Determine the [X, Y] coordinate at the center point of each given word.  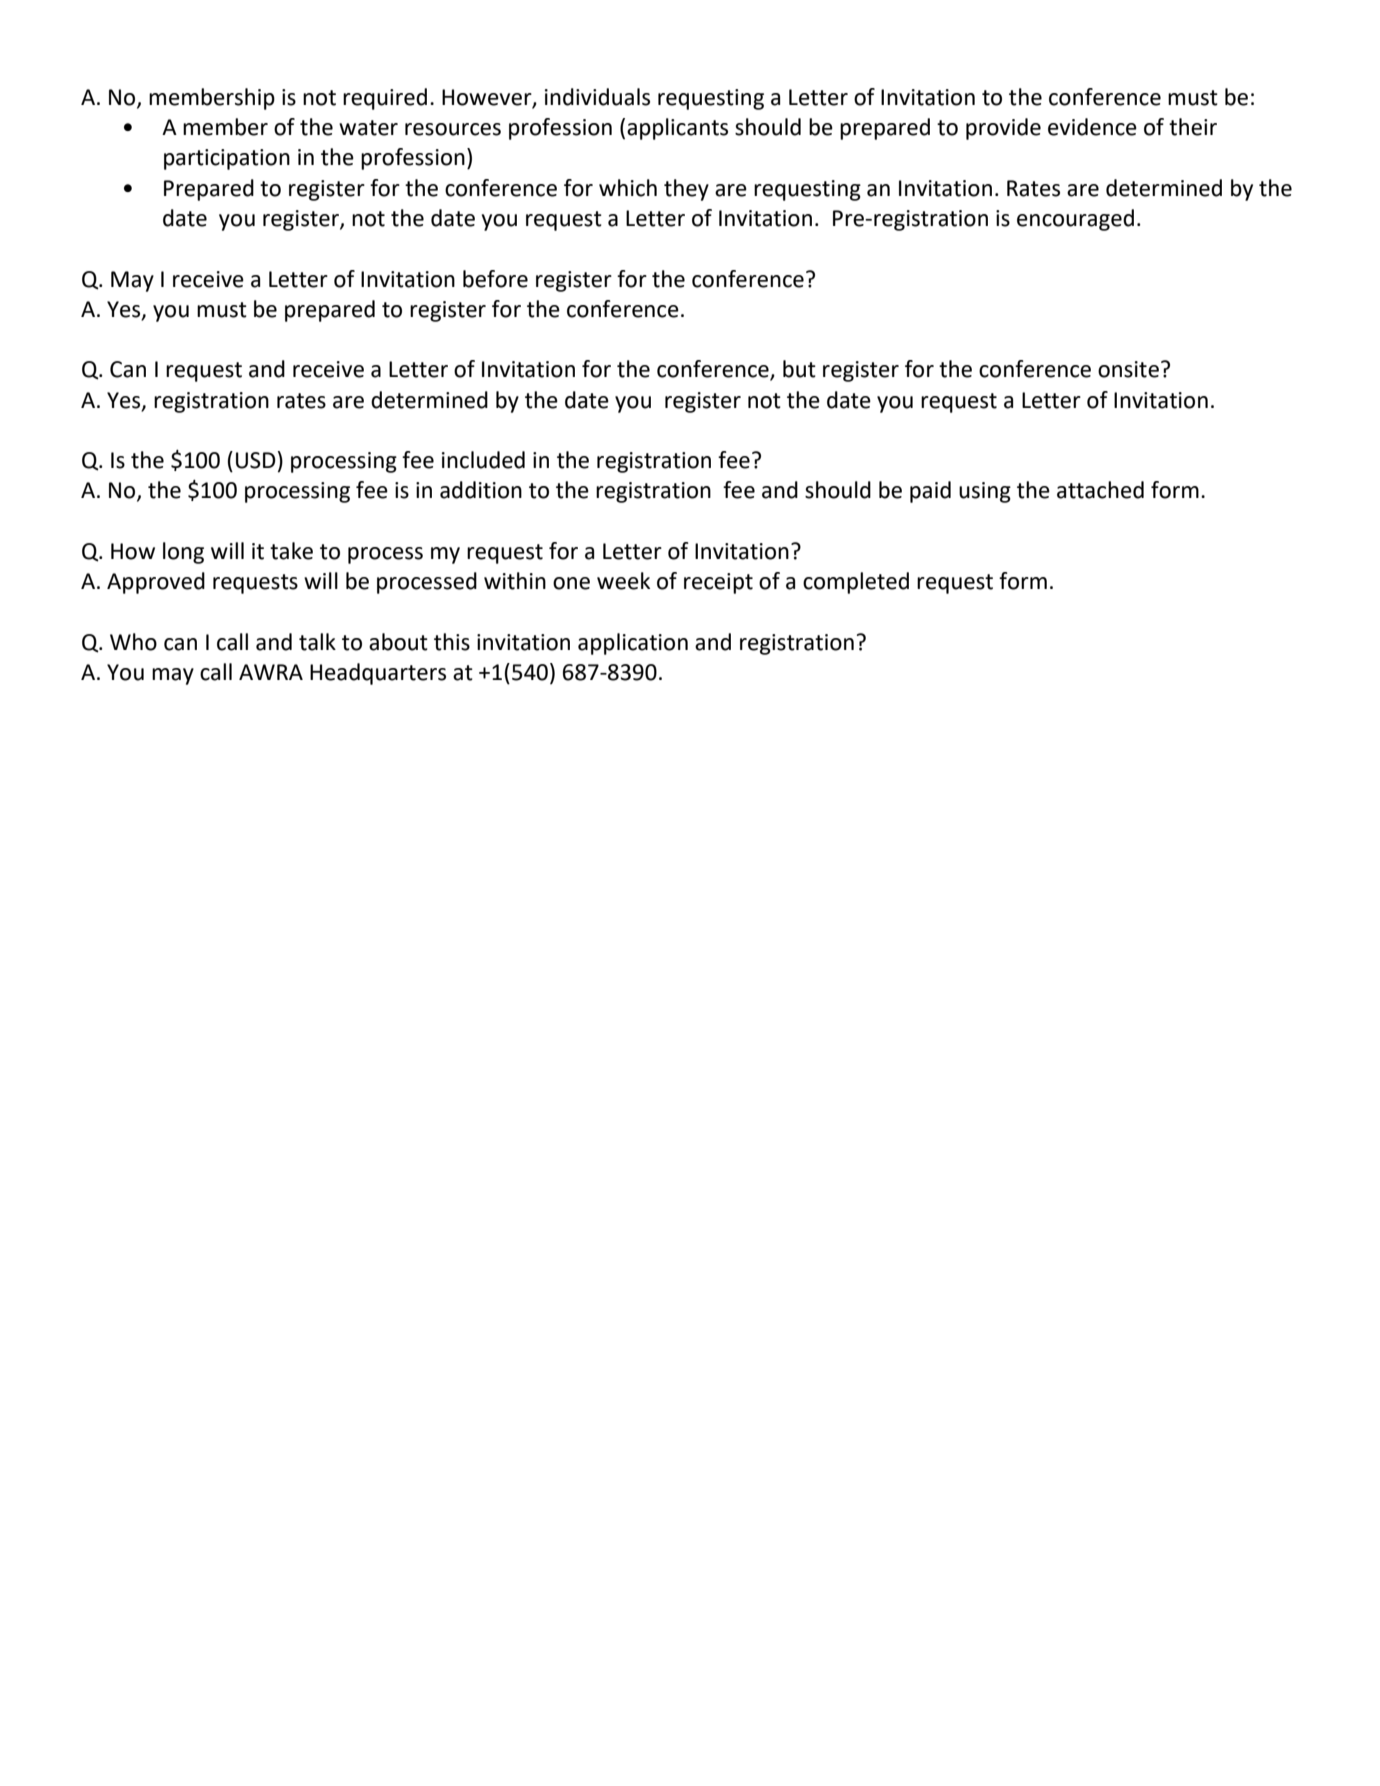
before [495, 279]
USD [257, 460]
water [368, 128]
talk [317, 642]
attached [1100, 490]
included [483, 460]
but [799, 369]
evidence [1092, 127]
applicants [677, 129]
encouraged [1075, 220]
